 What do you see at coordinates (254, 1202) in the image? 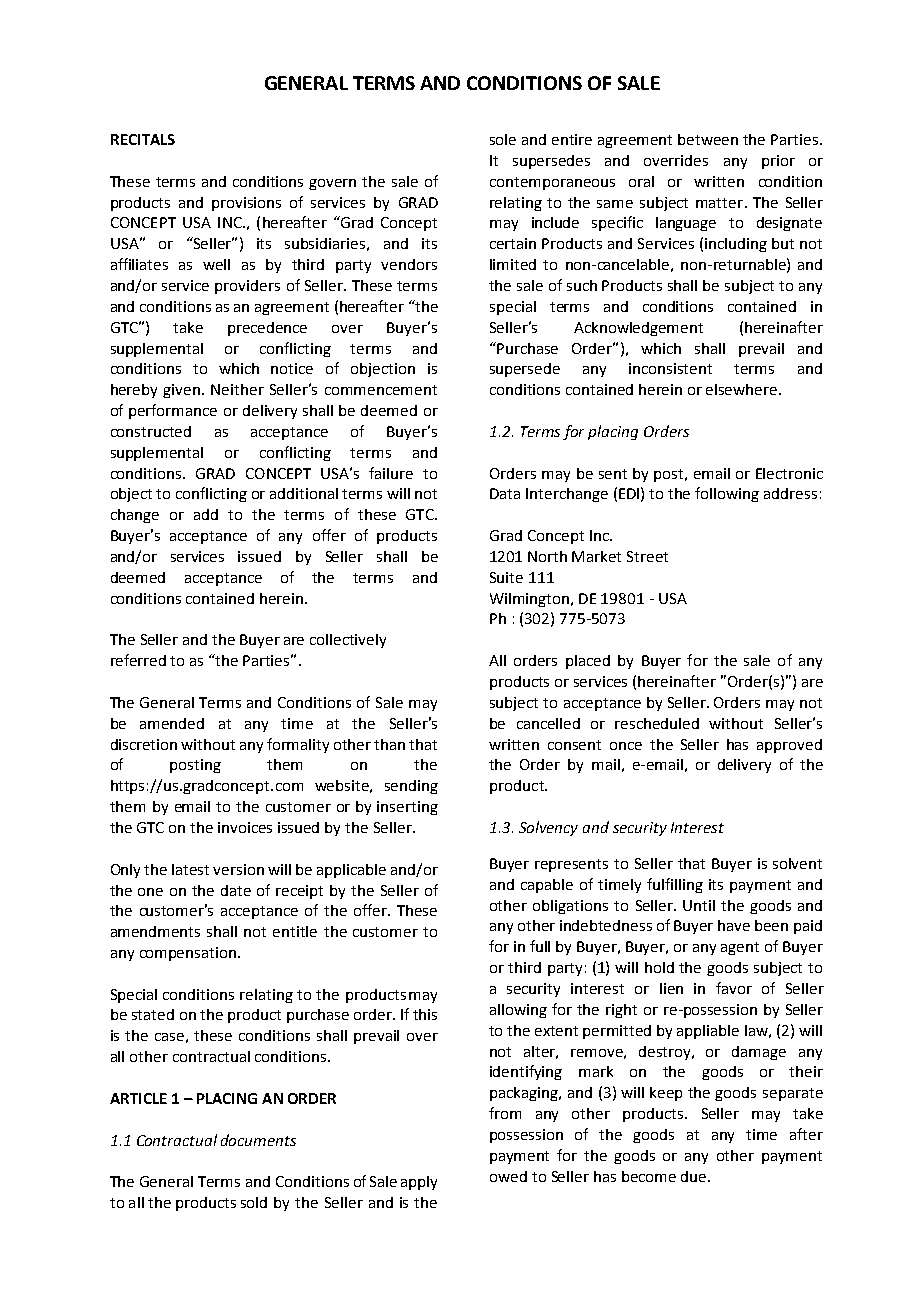
I see `sold` at bounding box center [254, 1202].
